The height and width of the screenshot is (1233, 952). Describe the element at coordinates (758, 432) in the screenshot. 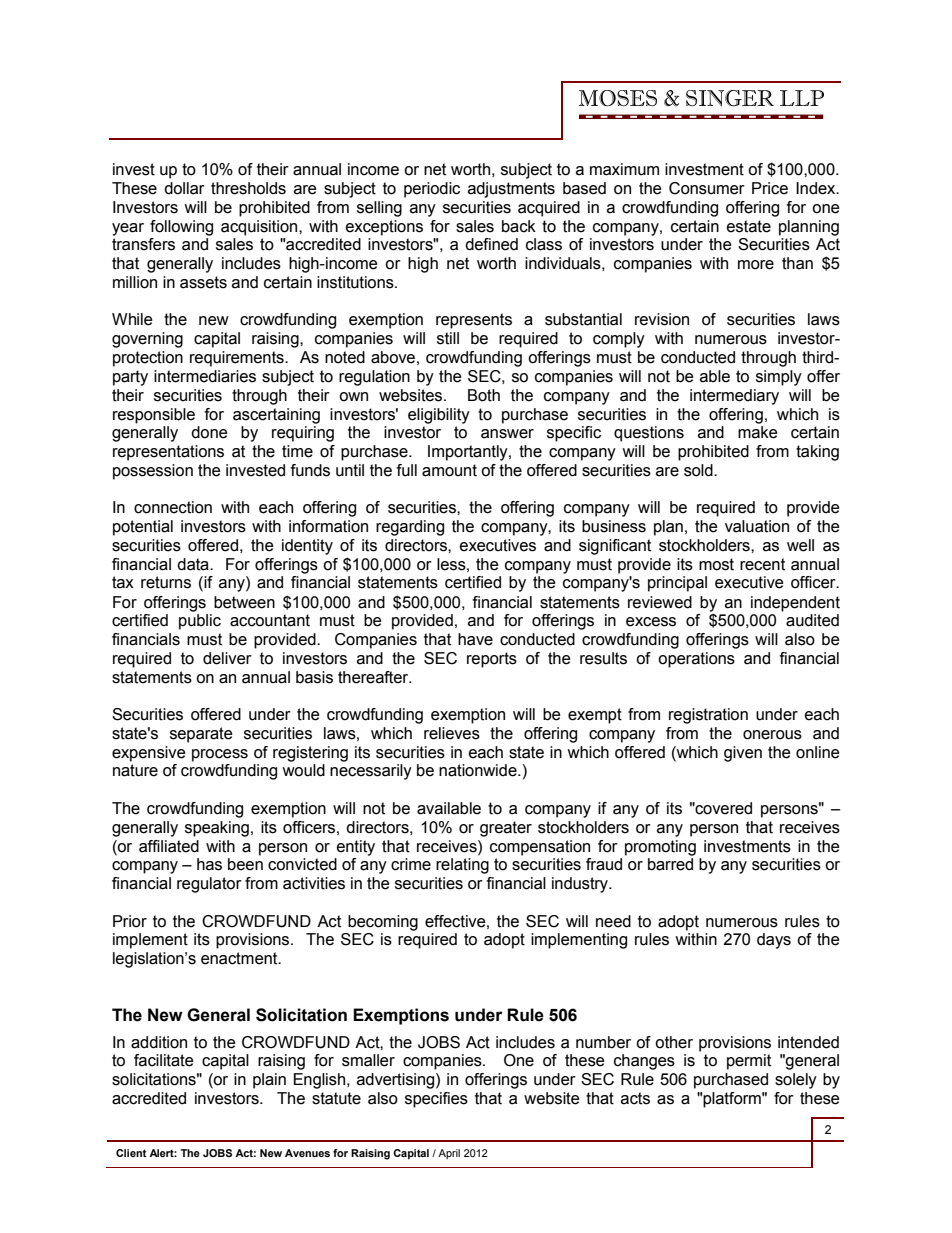

I see `make` at that location.
